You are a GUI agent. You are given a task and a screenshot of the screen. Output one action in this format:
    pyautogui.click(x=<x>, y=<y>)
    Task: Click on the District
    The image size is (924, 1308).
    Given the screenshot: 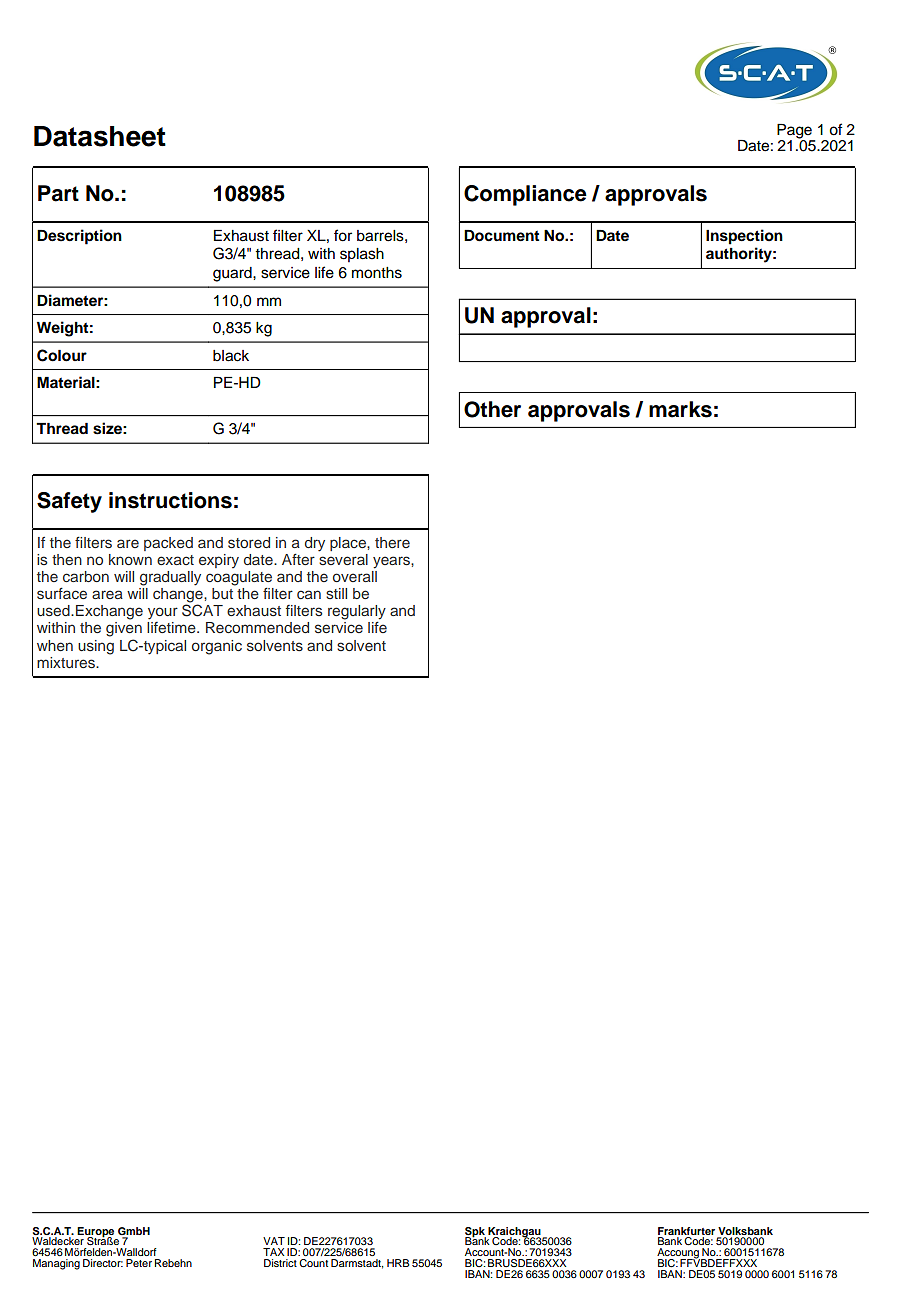 What is the action you would take?
    pyautogui.click(x=280, y=1263)
